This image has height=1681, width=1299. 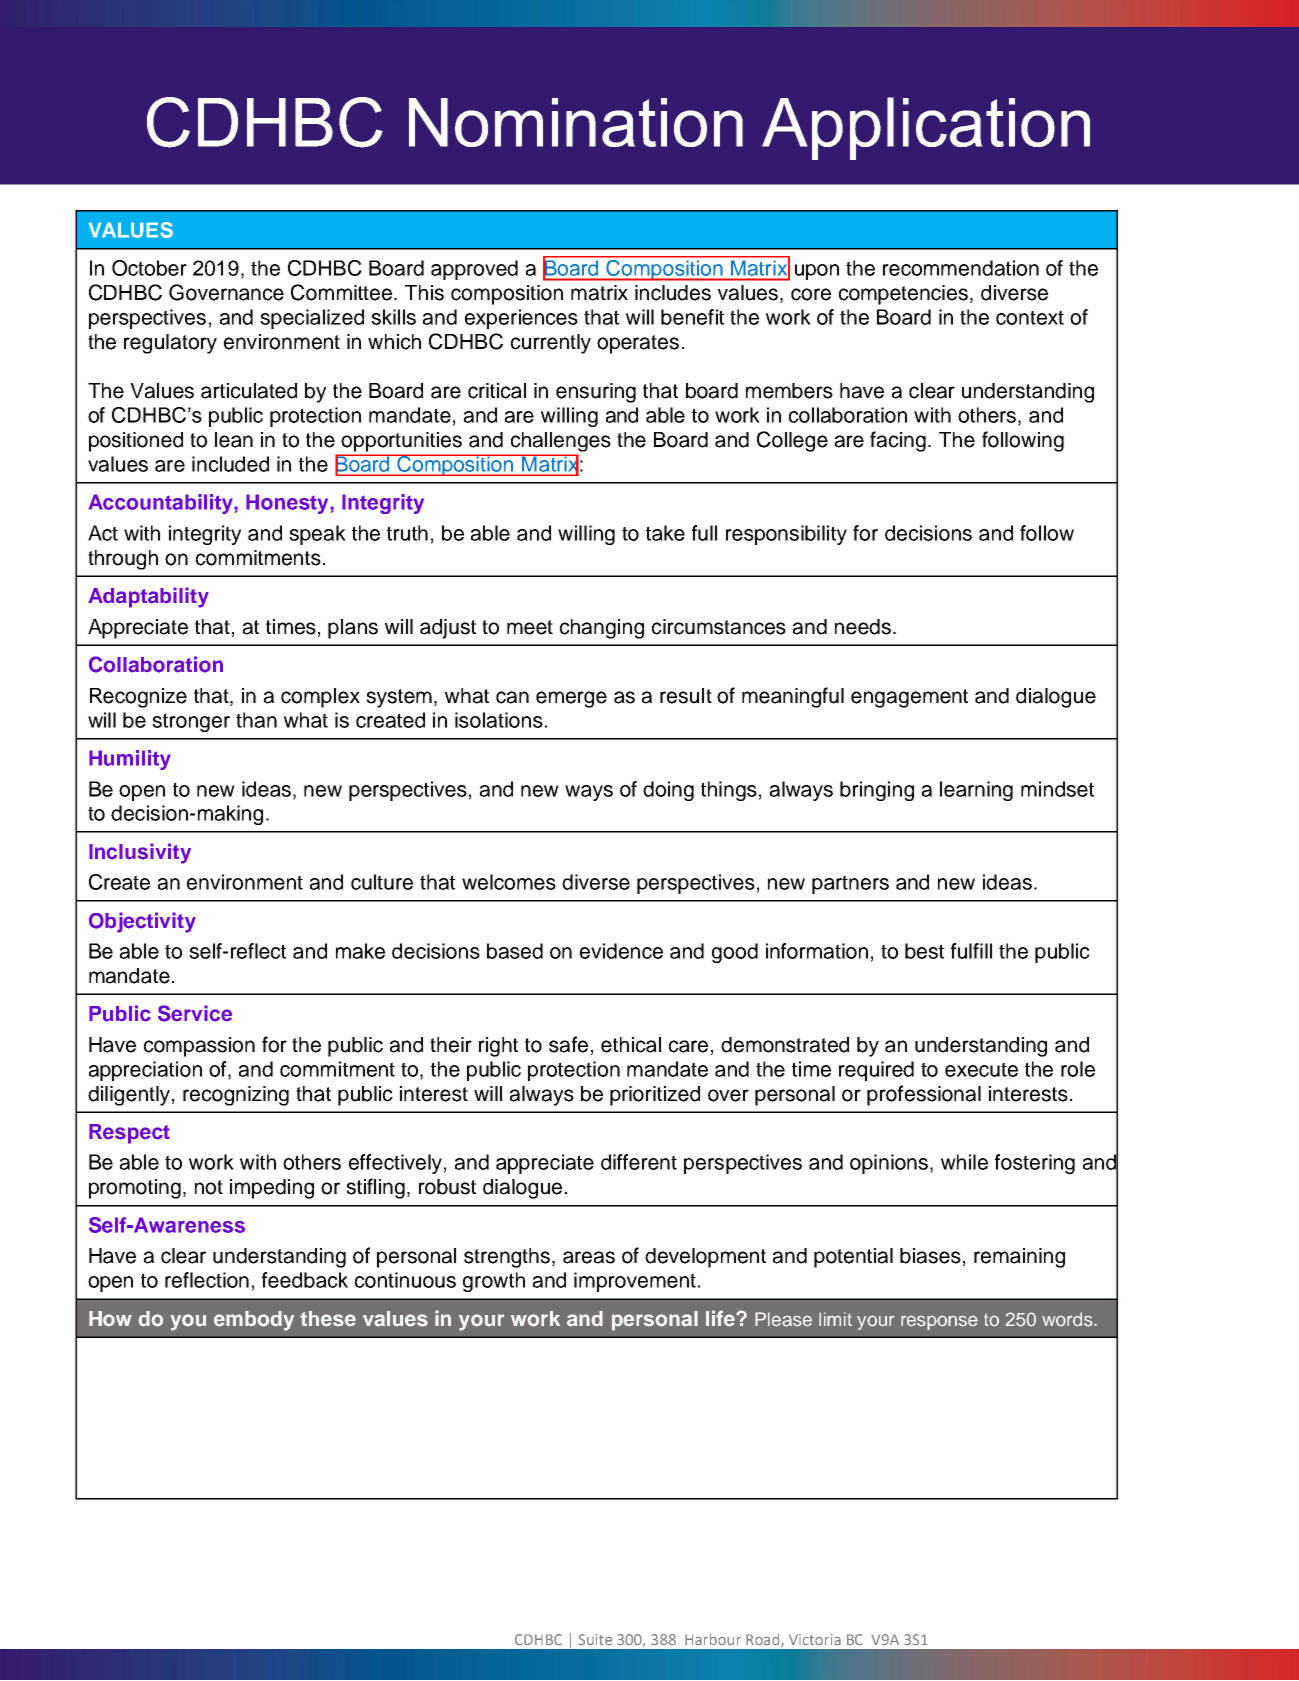 I want to click on facing, so click(x=899, y=441).
